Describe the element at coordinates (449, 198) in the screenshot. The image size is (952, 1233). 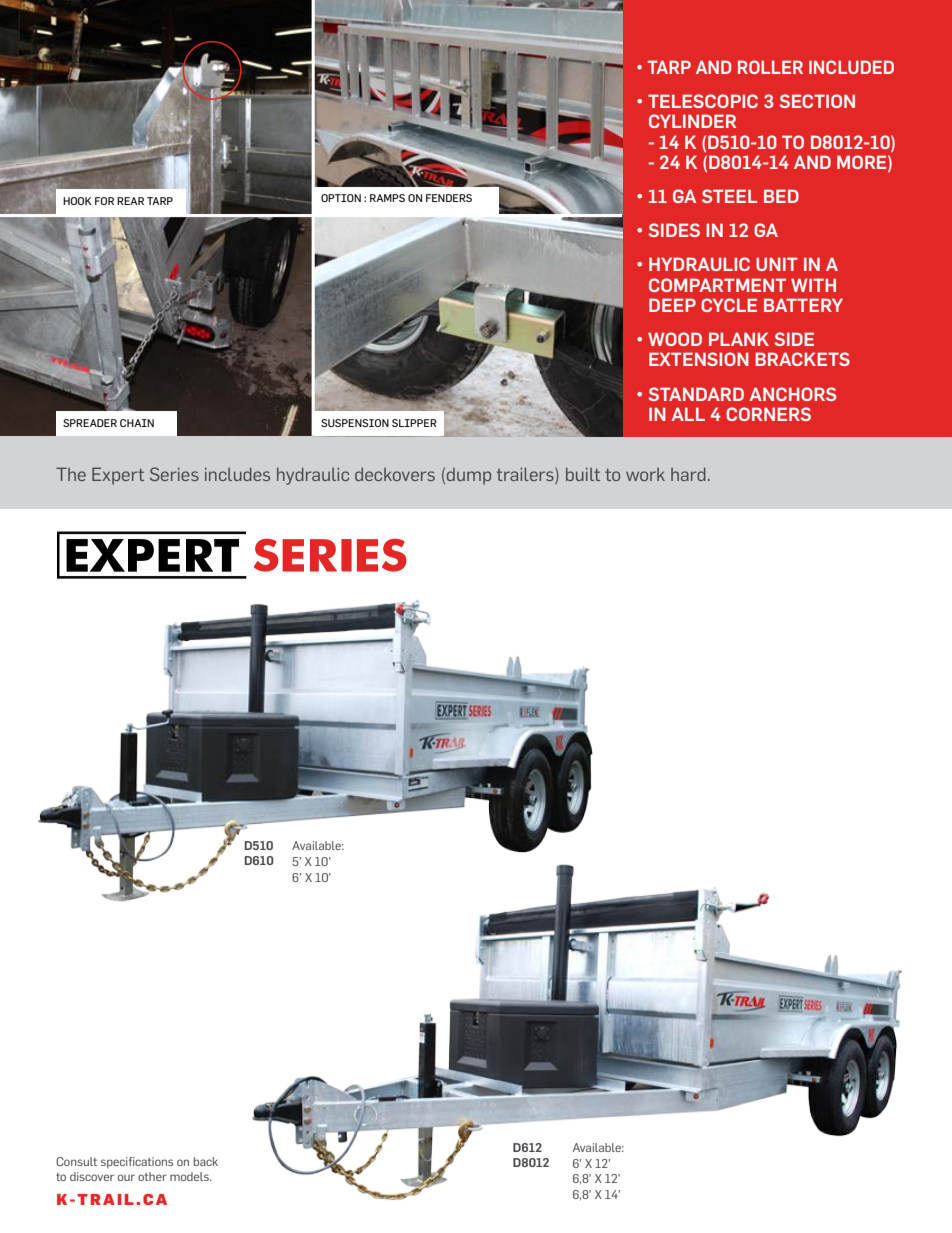
I see `FENDERS` at that location.
